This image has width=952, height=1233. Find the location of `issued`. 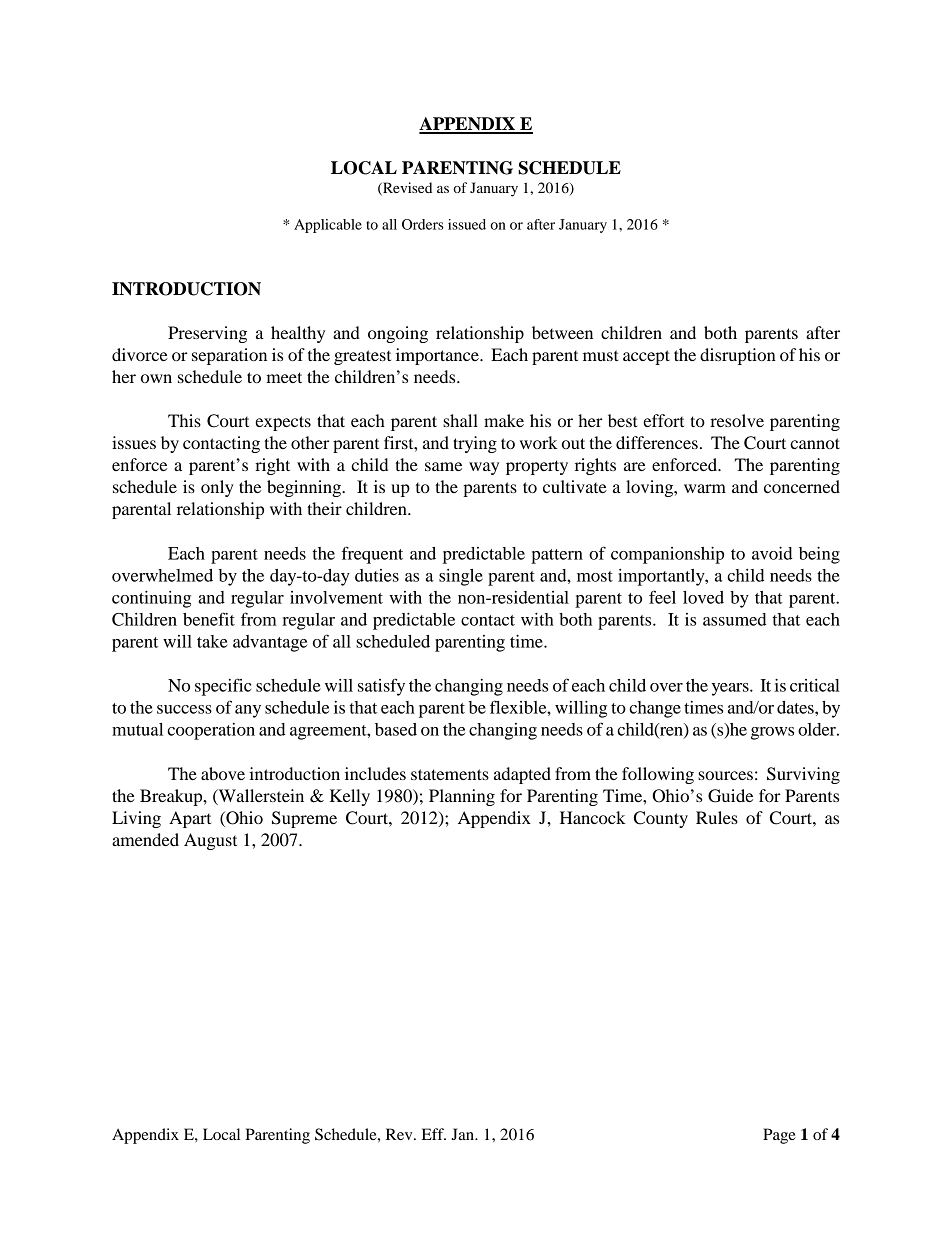

issued is located at coordinates (467, 224).
